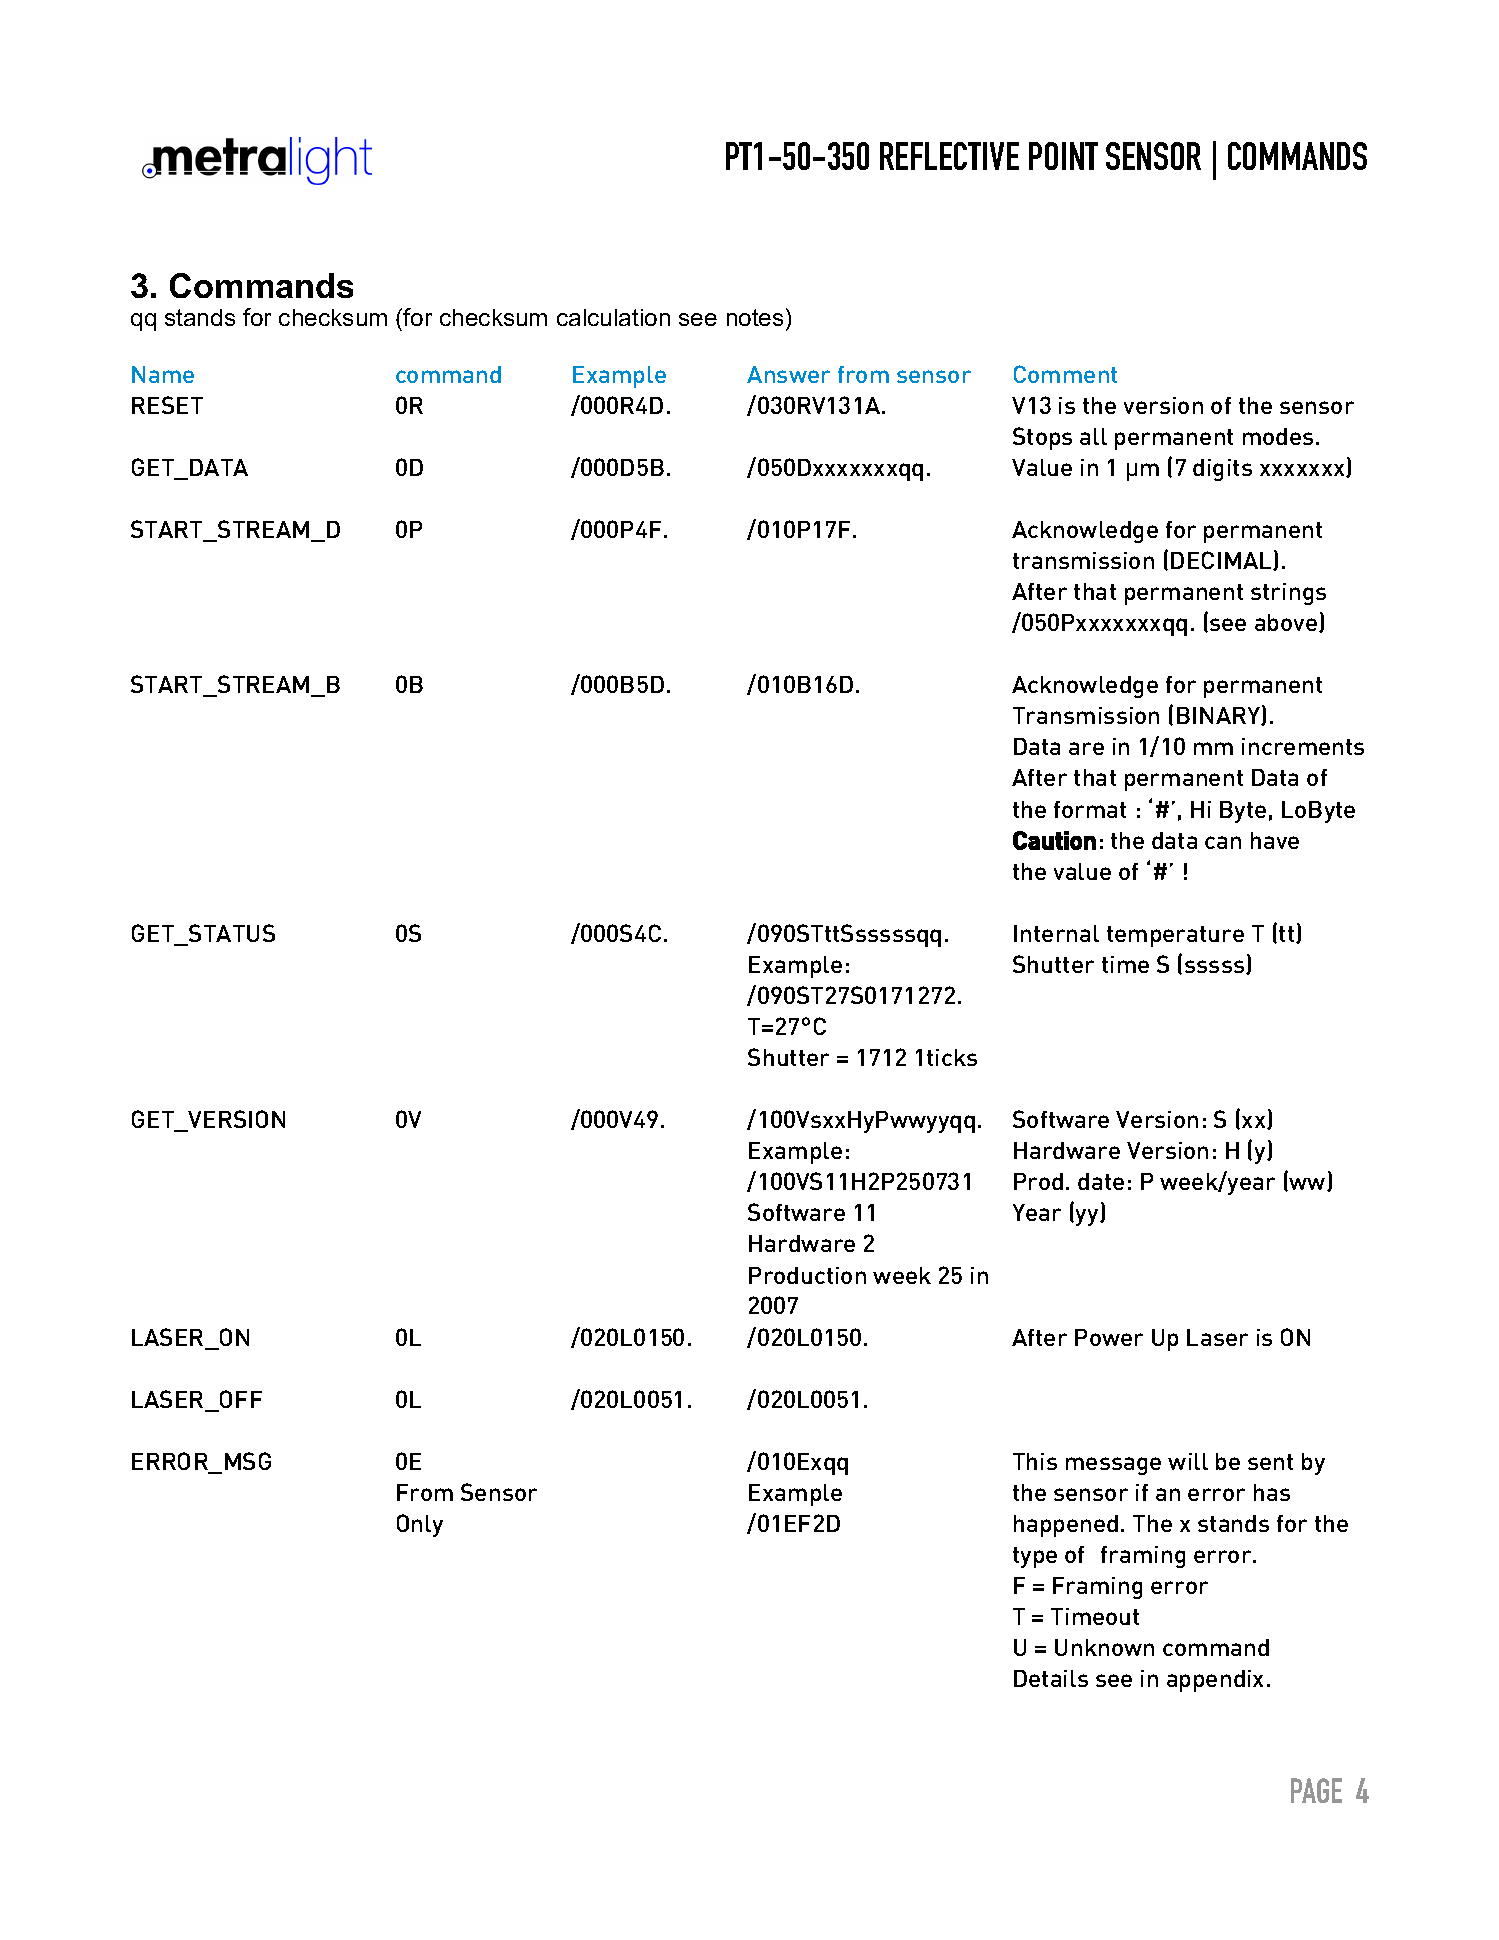 This document has width=1499, height=1940. I want to click on Caution, so click(1054, 840).
